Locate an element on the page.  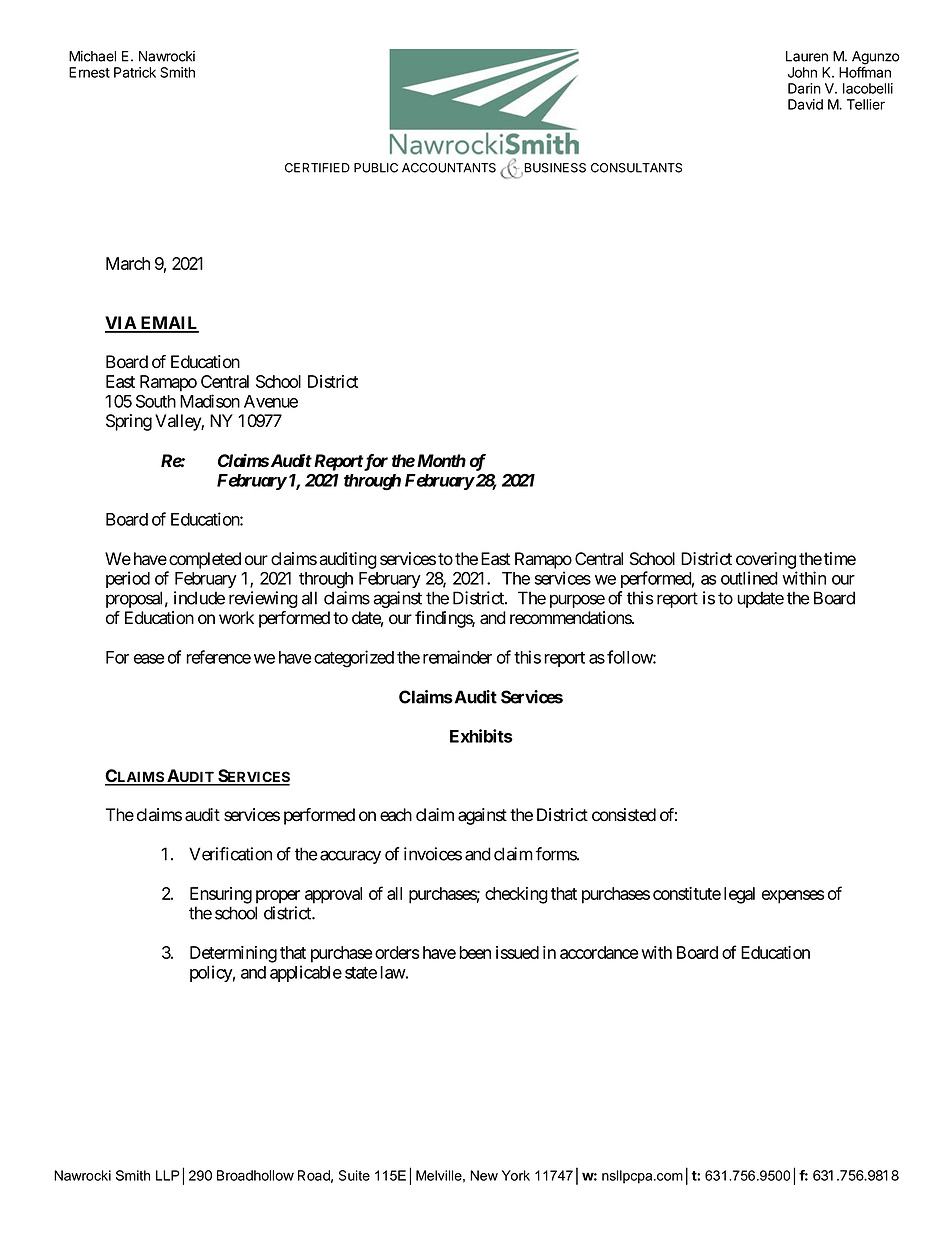
New is located at coordinates (484, 1175).
